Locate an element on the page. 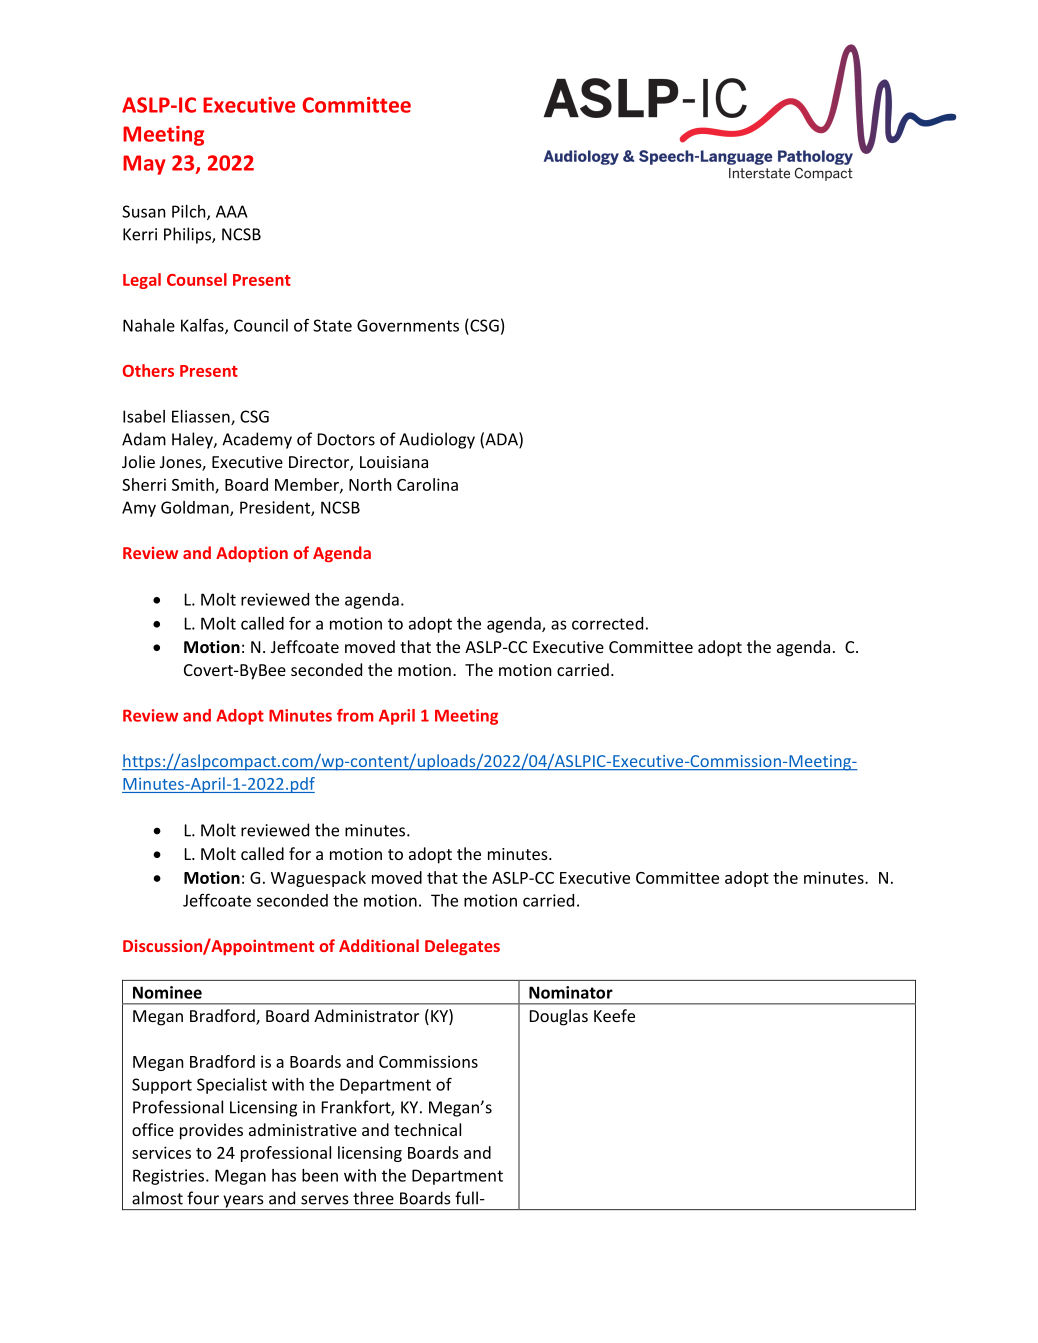 This image has width=1038, height=1343. corrected is located at coordinates (607, 623).
